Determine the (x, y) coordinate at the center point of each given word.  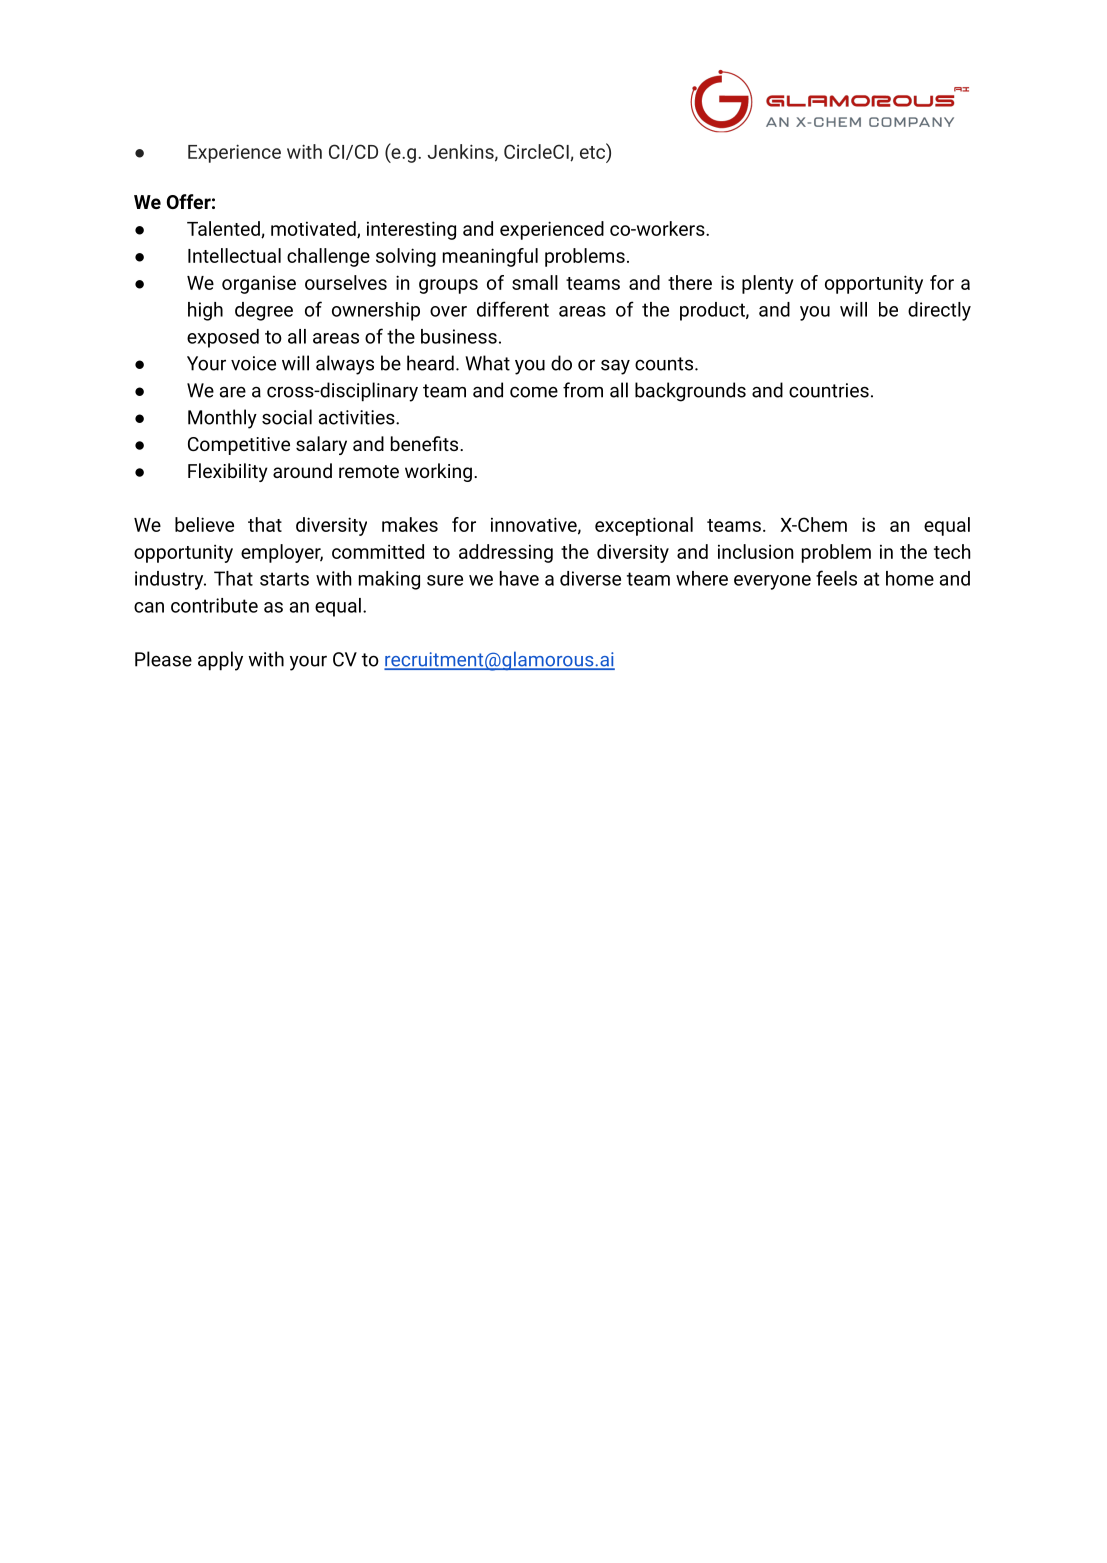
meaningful (490, 257)
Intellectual (234, 255)
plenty (768, 284)
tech (952, 551)
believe (204, 524)
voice (253, 363)
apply (220, 661)
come (534, 392)
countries (829, 390)
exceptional (644, 526)
